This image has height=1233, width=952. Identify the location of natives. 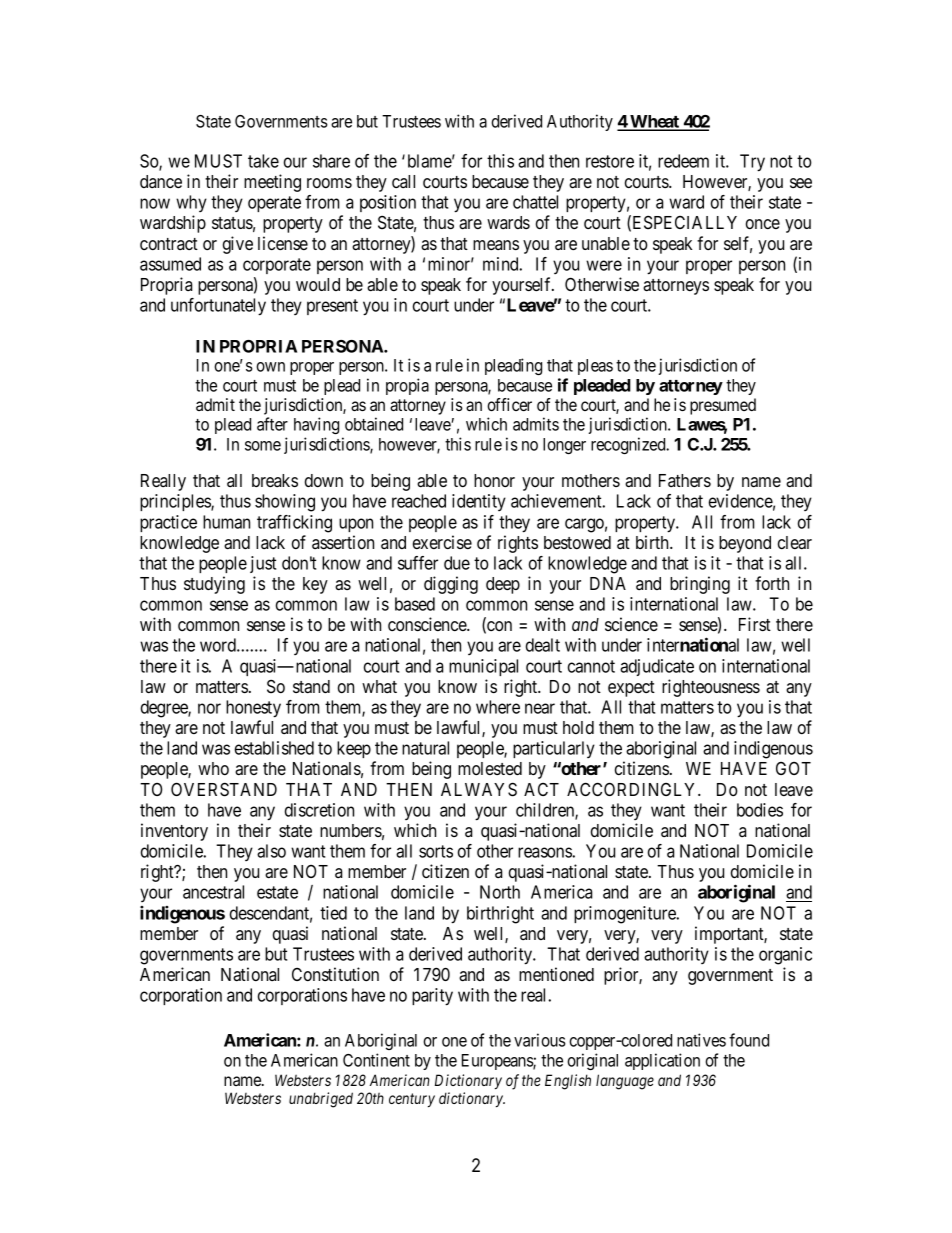
(701, 1040).
